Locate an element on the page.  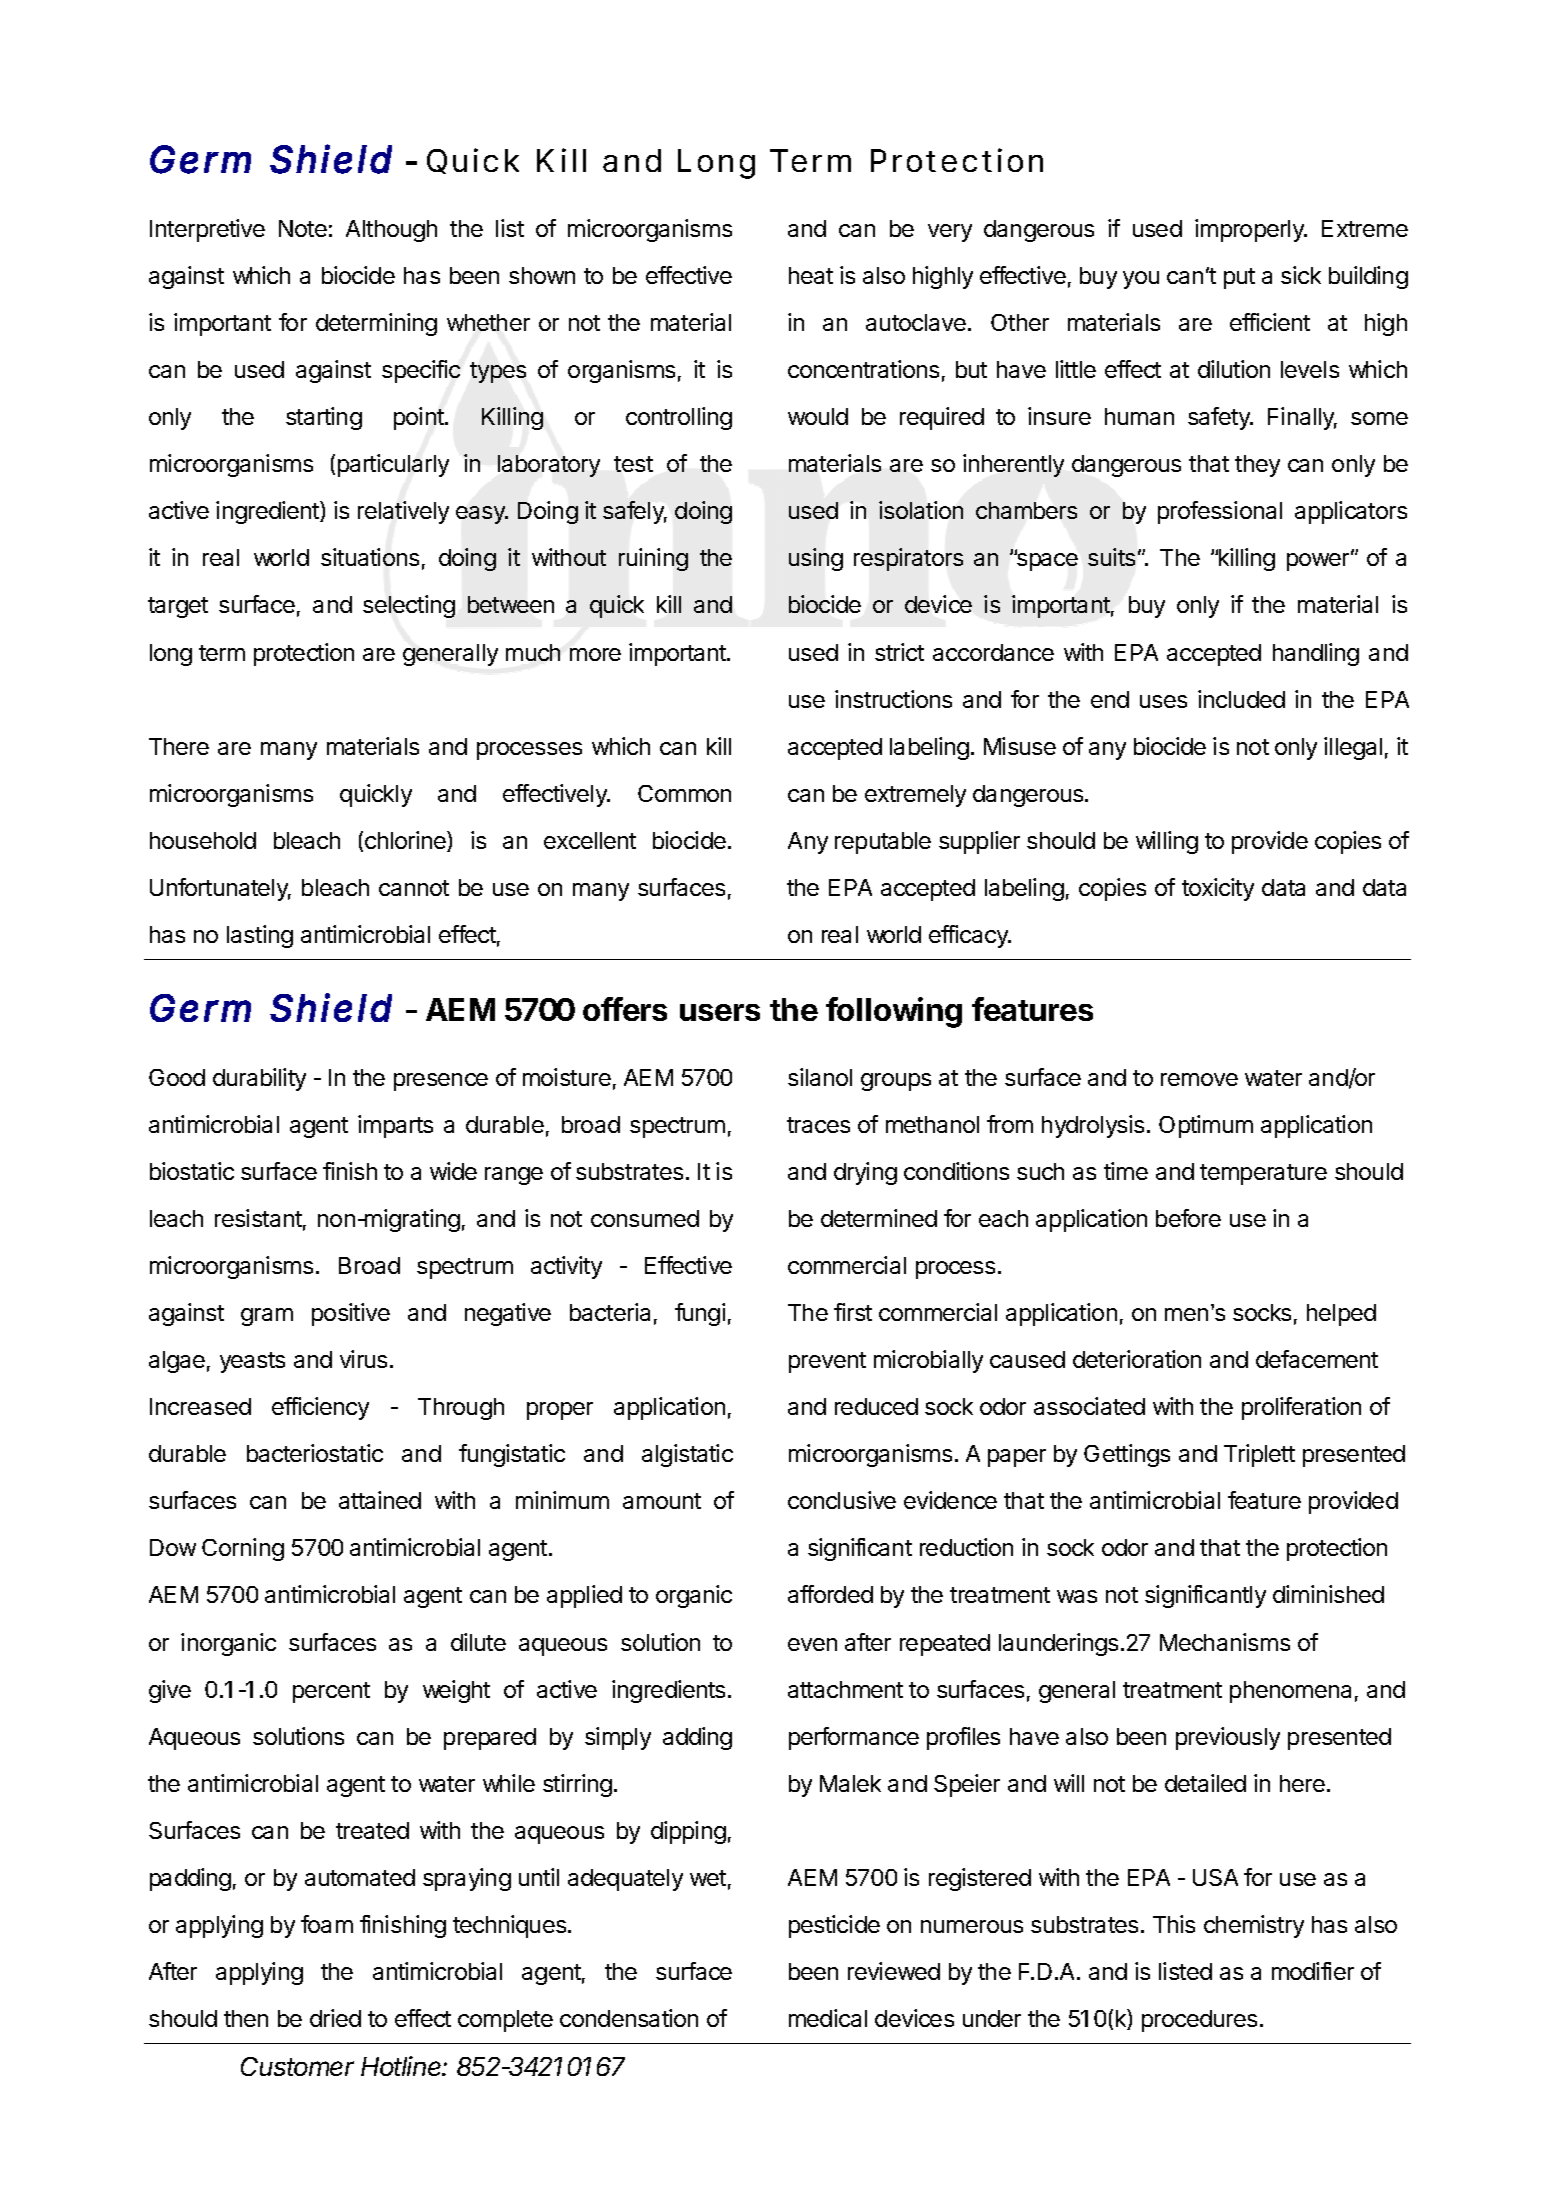
proliferation is located at coordinates (1301, 1408).
